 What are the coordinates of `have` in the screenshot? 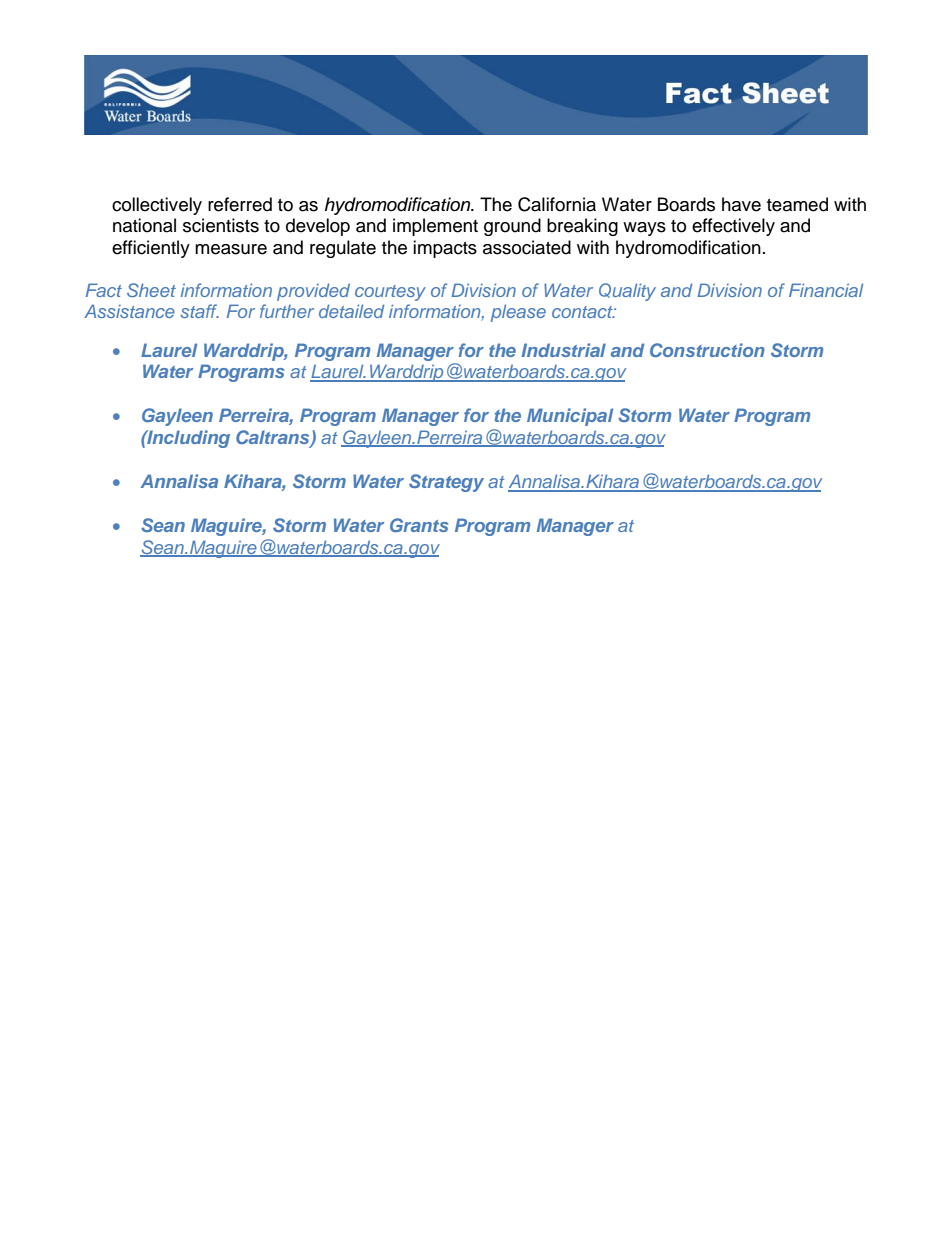 It's located at (741, 204).
